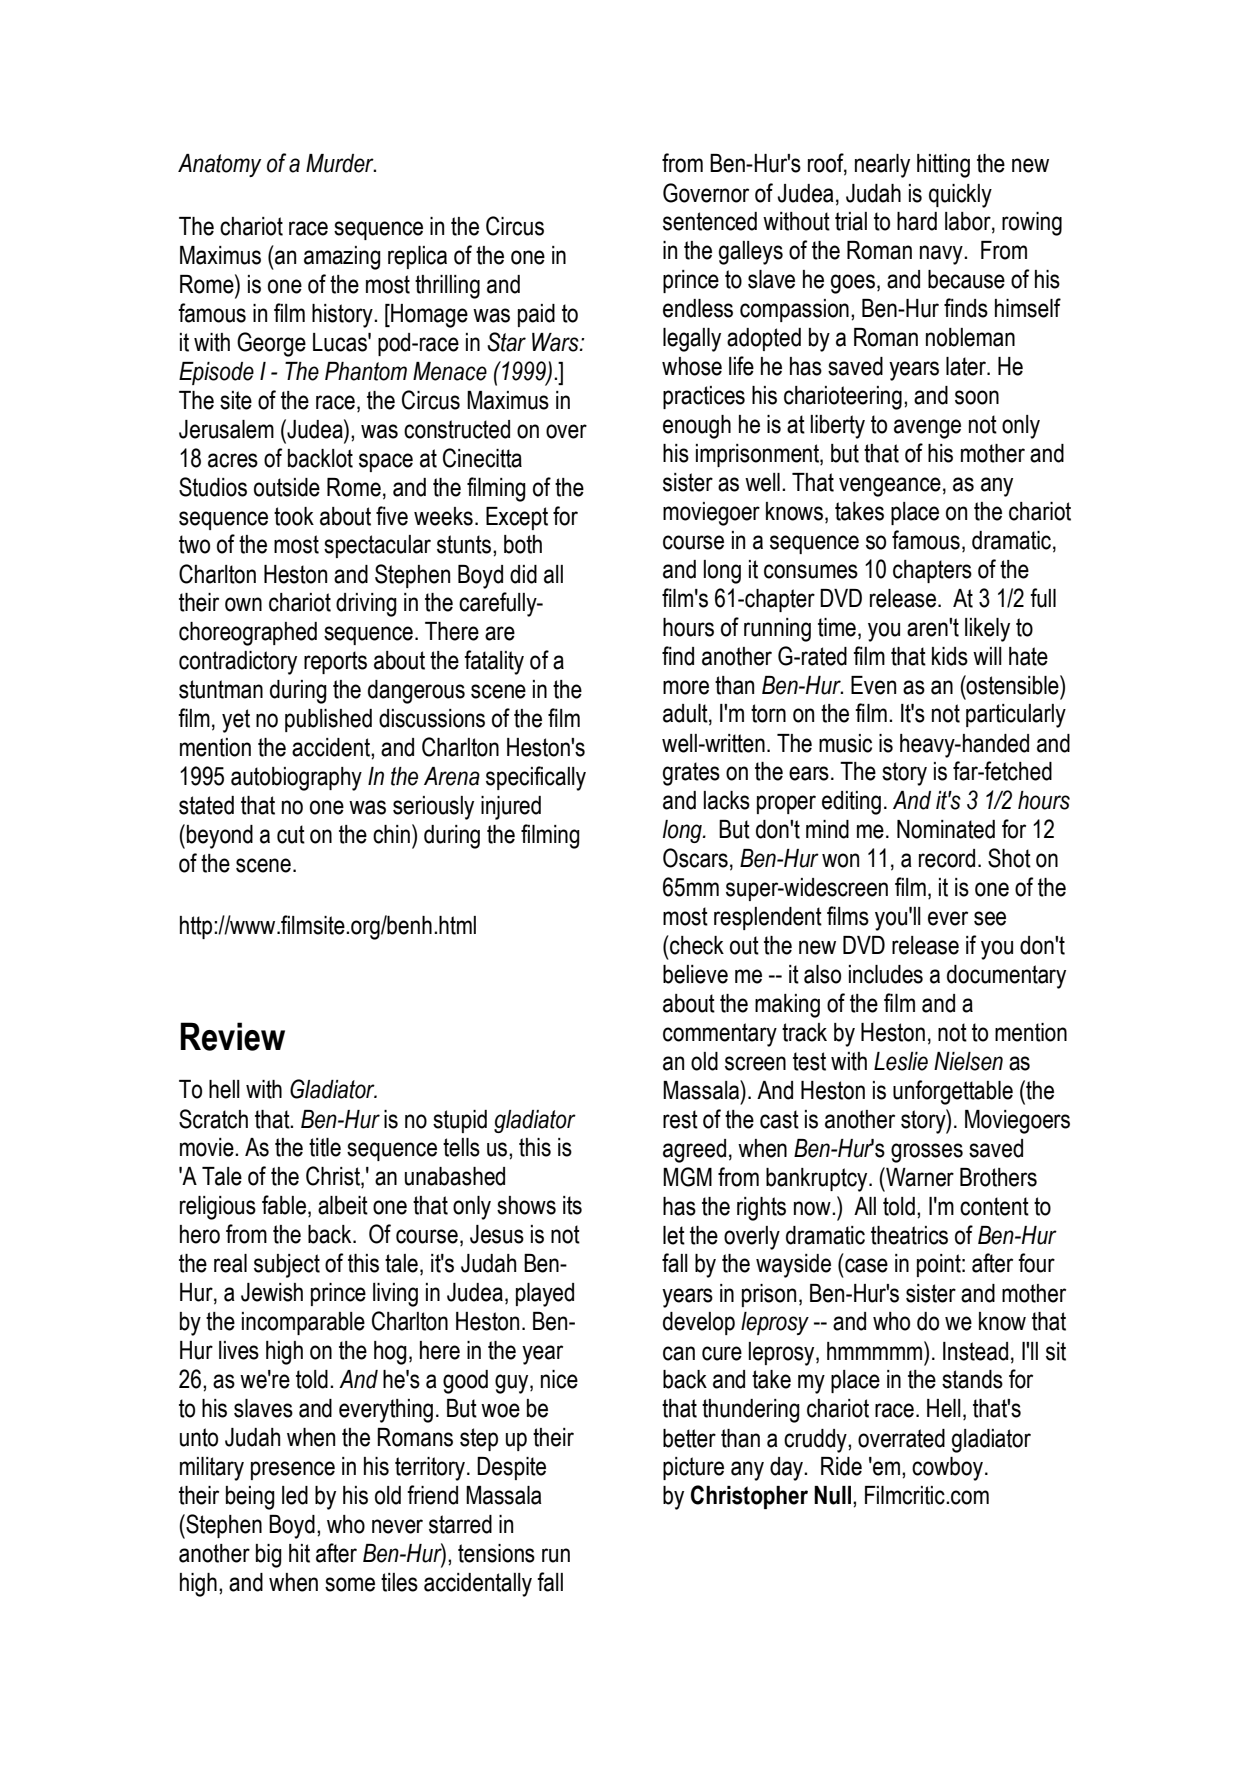 The height and width of the screenshot is (1770, 1251). I want to click on its, so click(572, 1205).
